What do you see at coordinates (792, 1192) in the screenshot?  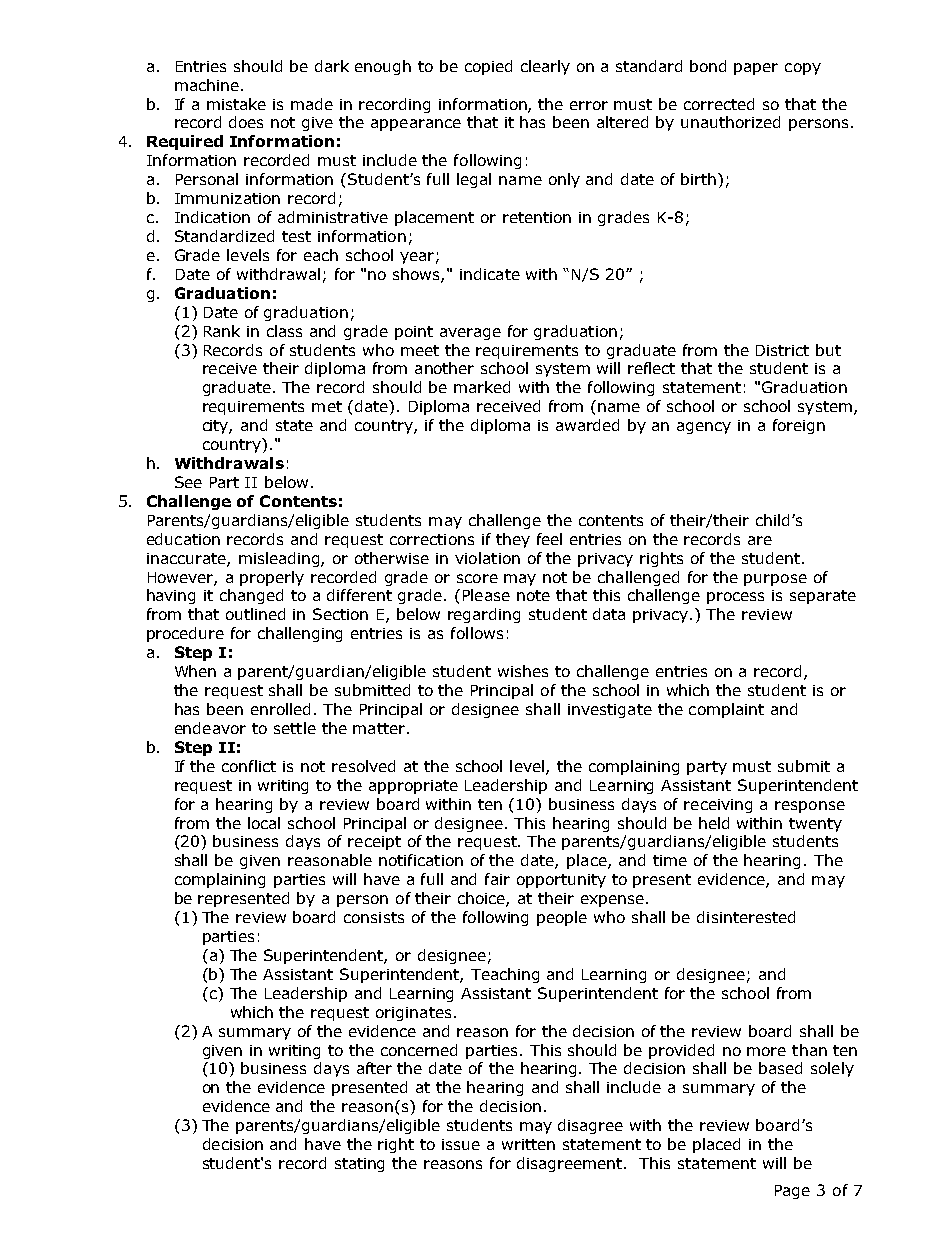 I see `Page` at bounding box center [792, 1192].
